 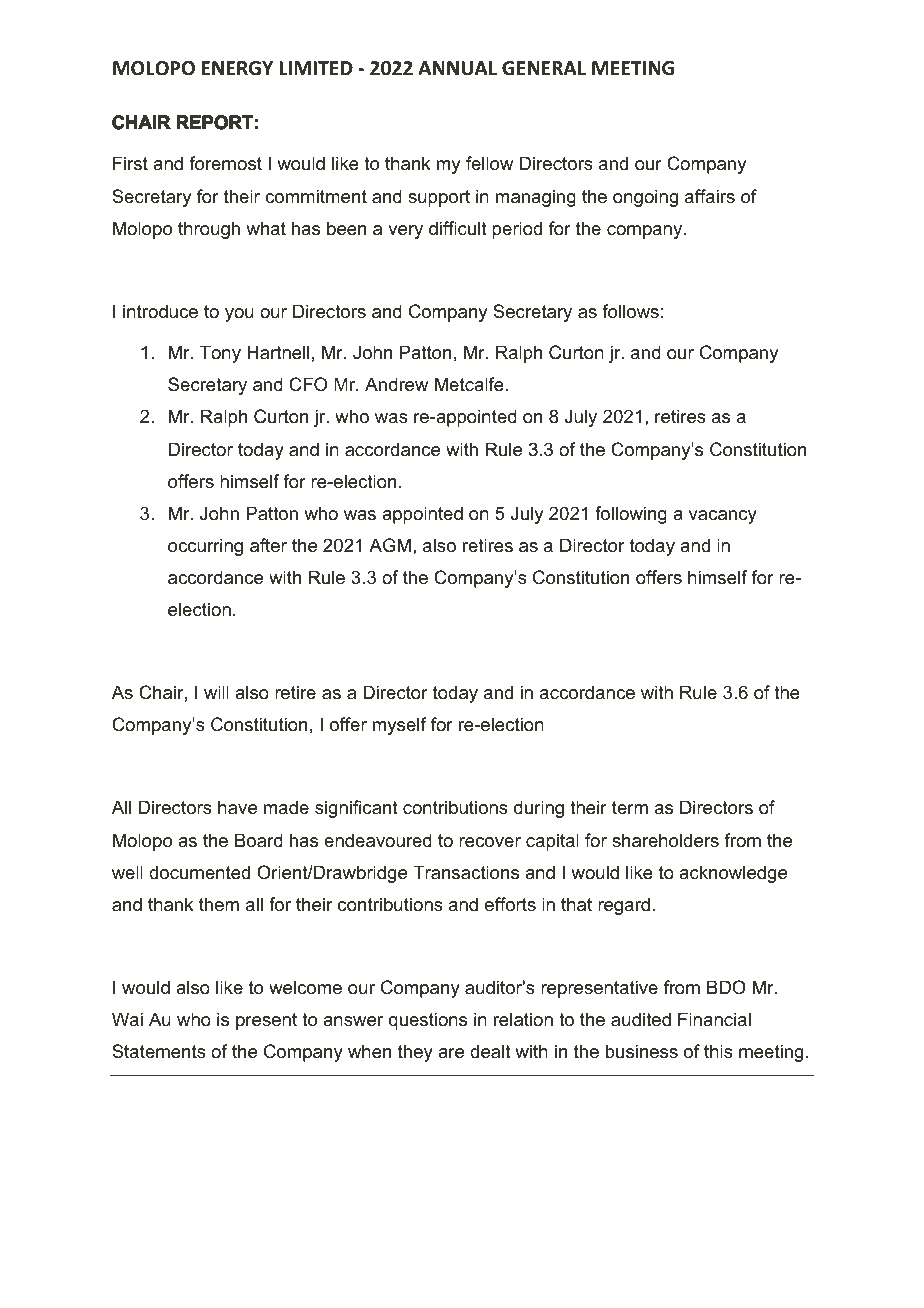 I want to click on term, so click(x=630, y=807).
